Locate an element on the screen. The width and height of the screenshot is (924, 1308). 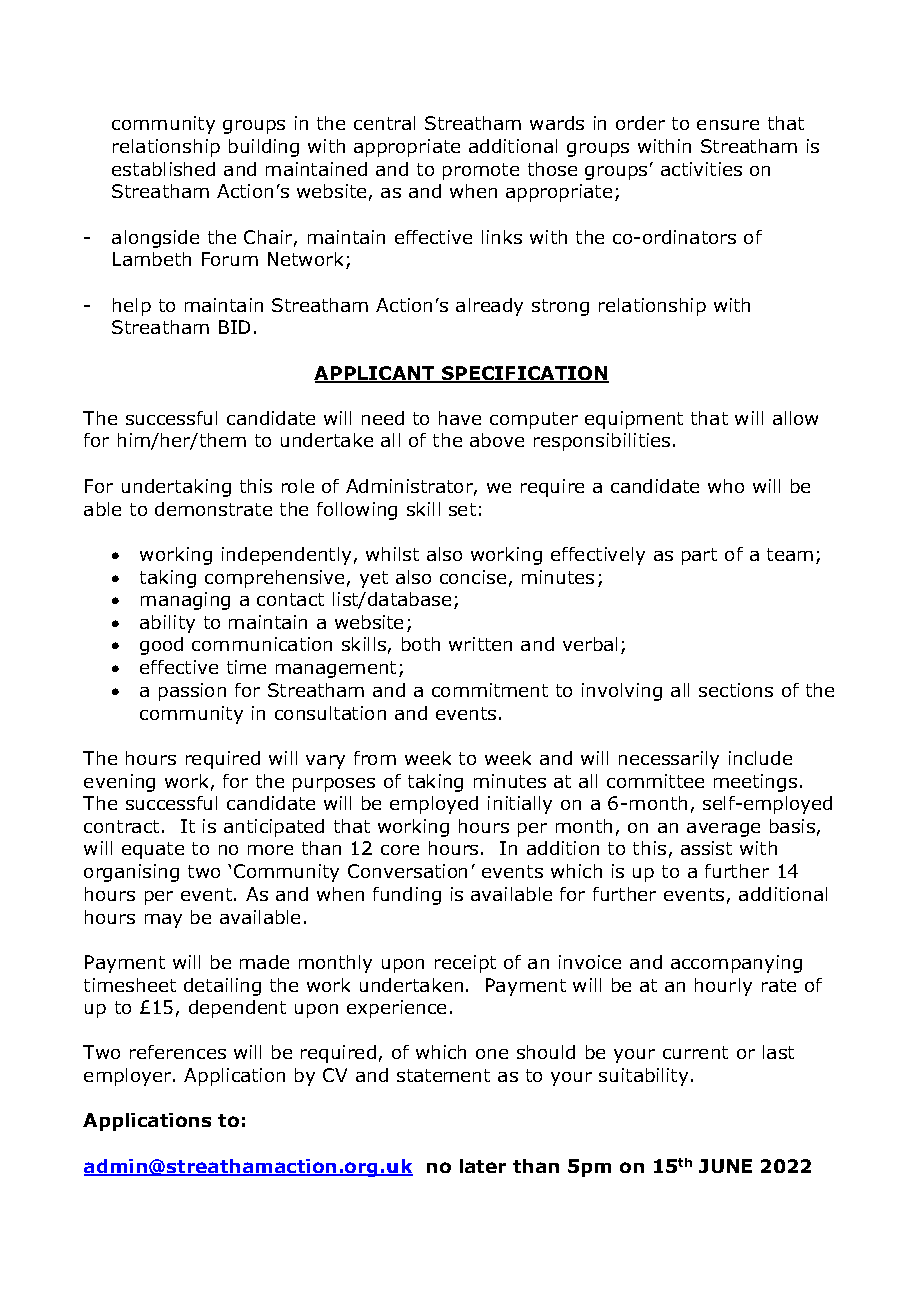
have is located at coordinates (460, 418).
